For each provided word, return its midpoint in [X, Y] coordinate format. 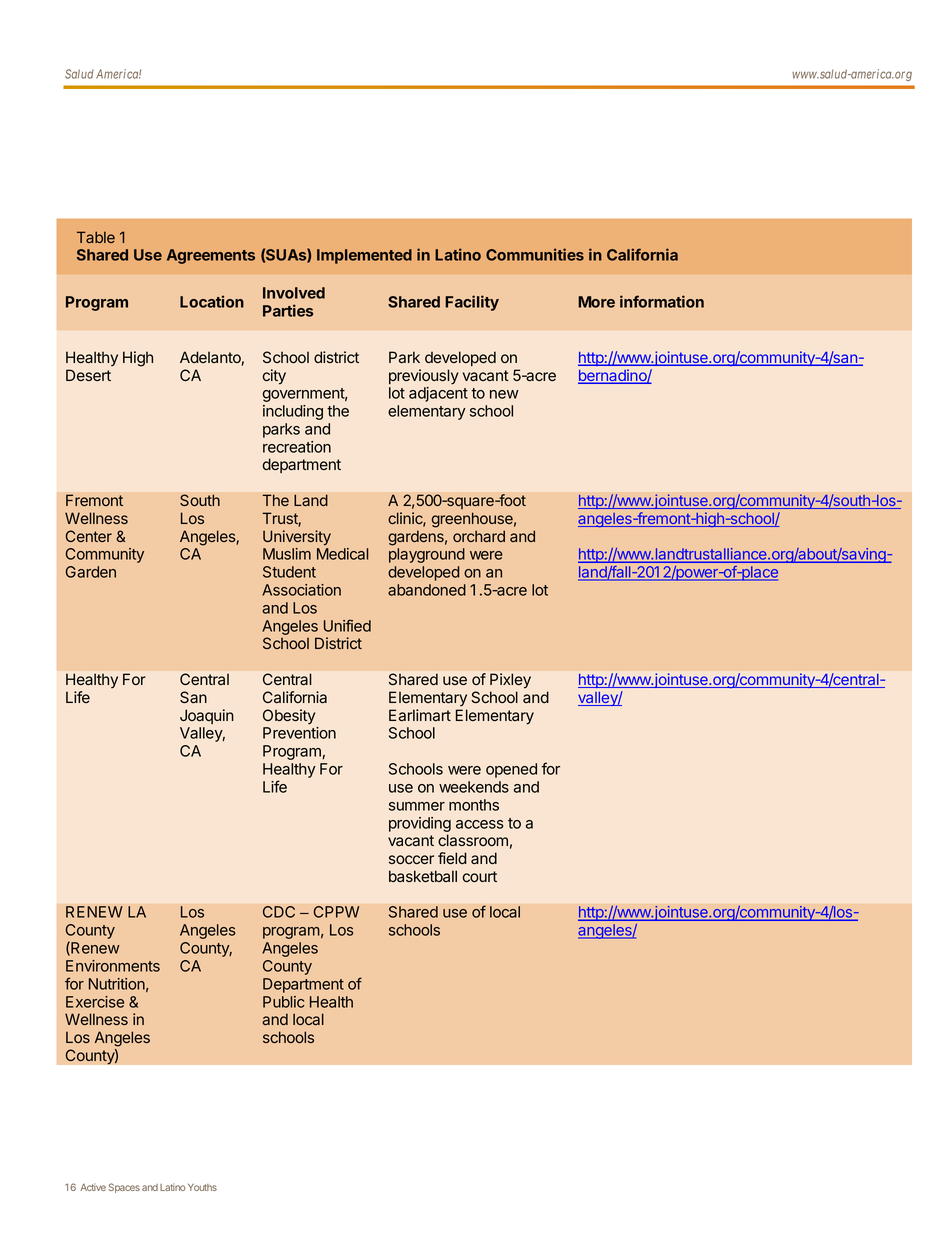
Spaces [124, 1188]
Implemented [364, 256]
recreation [297, 447]
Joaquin [207, 716]
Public [284, 1002]
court [479, 877]
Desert [88, 375]
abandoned [427, 590]
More [596, 302]
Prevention [299, 733]
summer [417, 806]
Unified [347, 625]
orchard [479, 536]
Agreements [211, 256]
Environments [113, 966]
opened [511, 770]
